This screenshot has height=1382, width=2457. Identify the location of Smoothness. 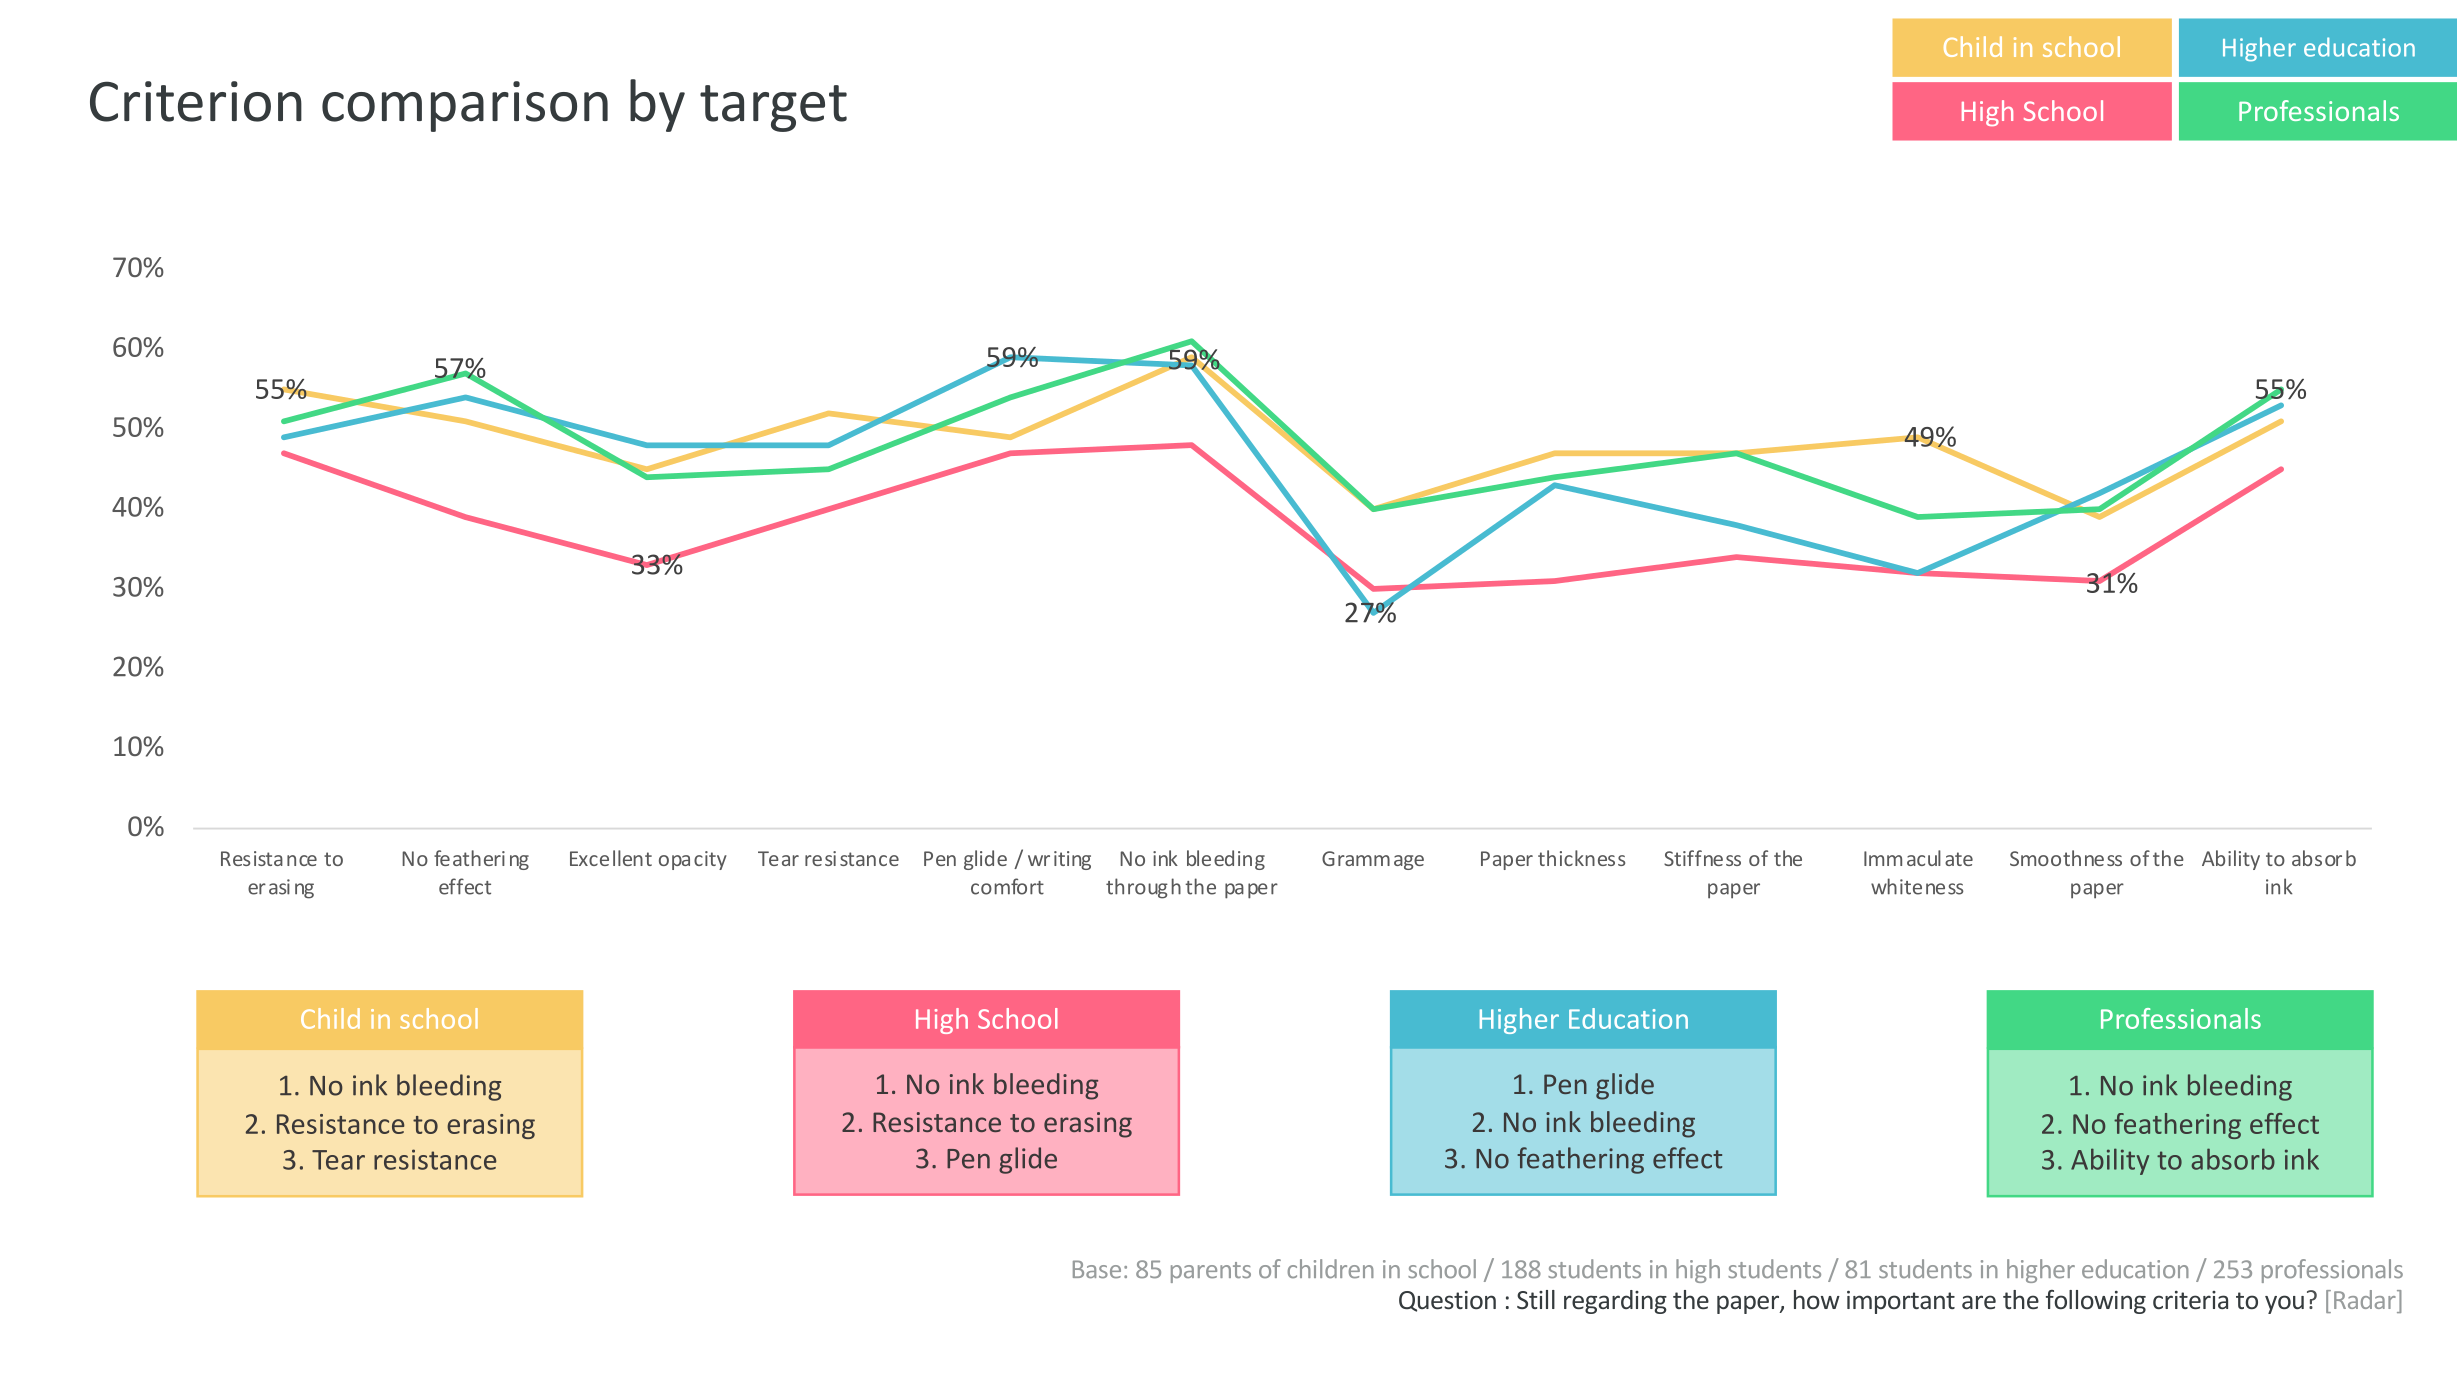
(2066, 858).
